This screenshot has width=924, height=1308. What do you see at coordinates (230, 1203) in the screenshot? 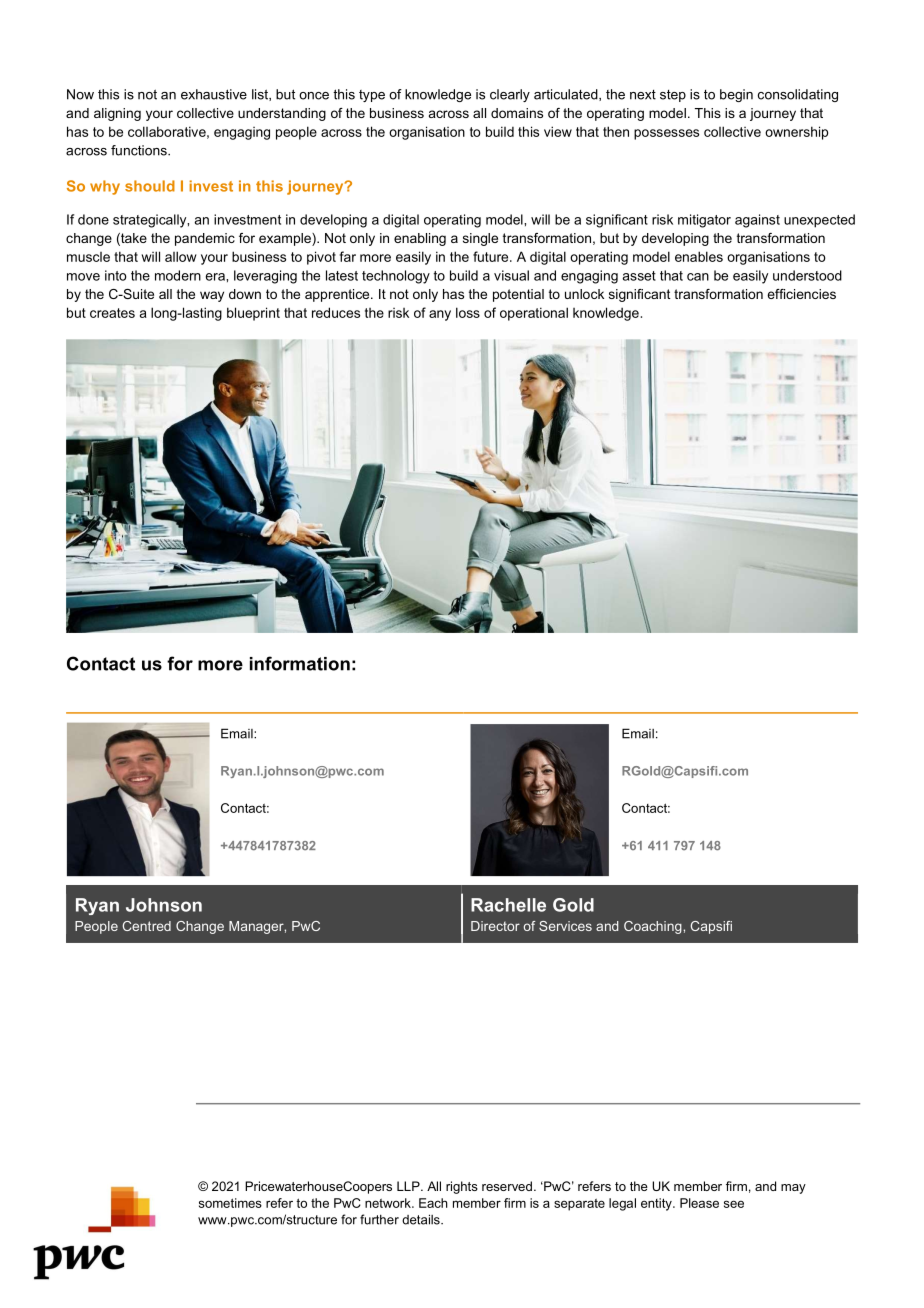
I see `sometimes` at bounding box center [230, 1203].
